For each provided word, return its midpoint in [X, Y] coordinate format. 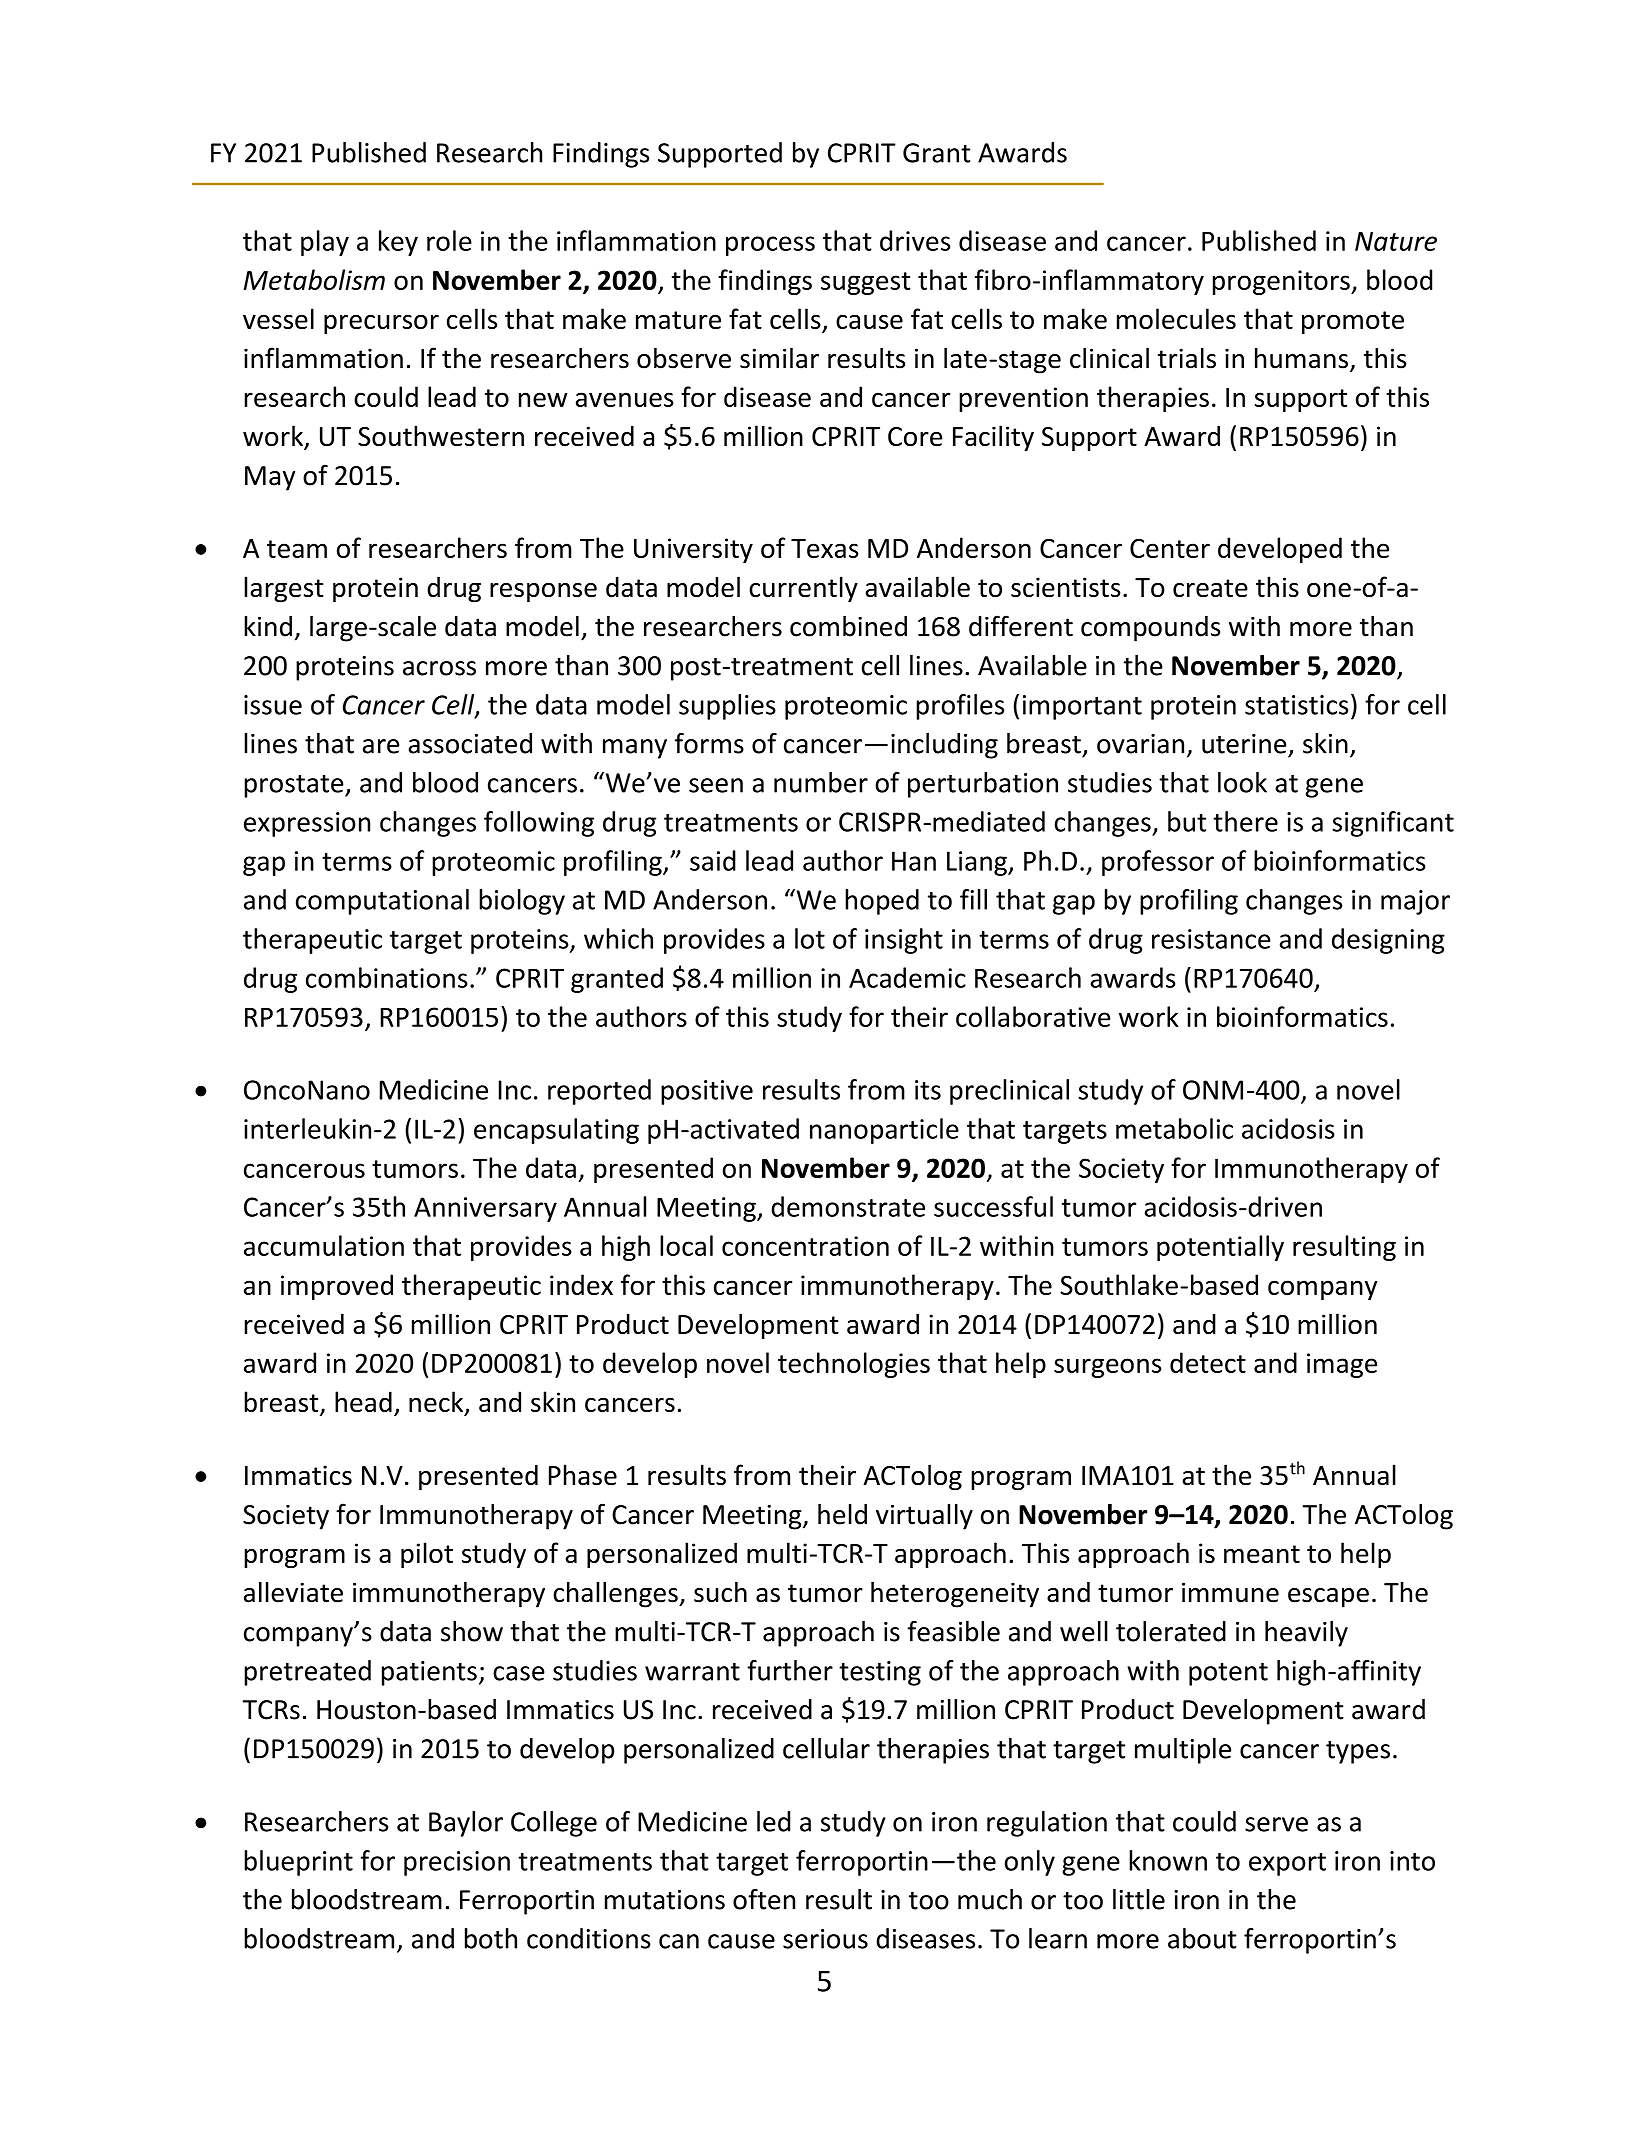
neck [437, 1403]
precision [457, 1863]
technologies [854, 1365]
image [1342, 1365]
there [1245, 821]
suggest [866, 283]
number [821, 782]
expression [307, 824]
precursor [381, 324]
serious [825, 1939]
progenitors [1282, 282]
